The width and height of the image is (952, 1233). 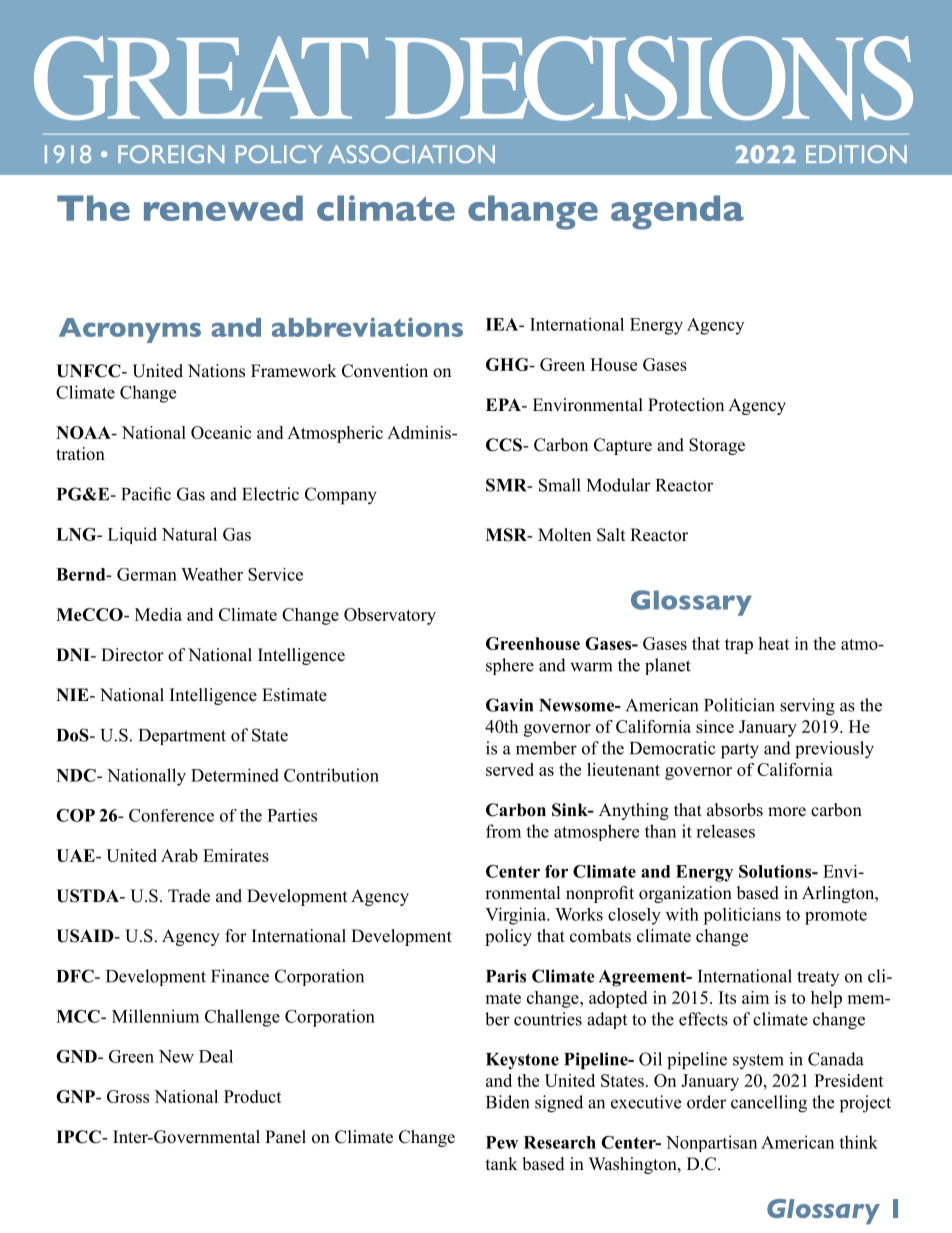 I want to click on ASSOCIATION, so click(x=411, y=154).
